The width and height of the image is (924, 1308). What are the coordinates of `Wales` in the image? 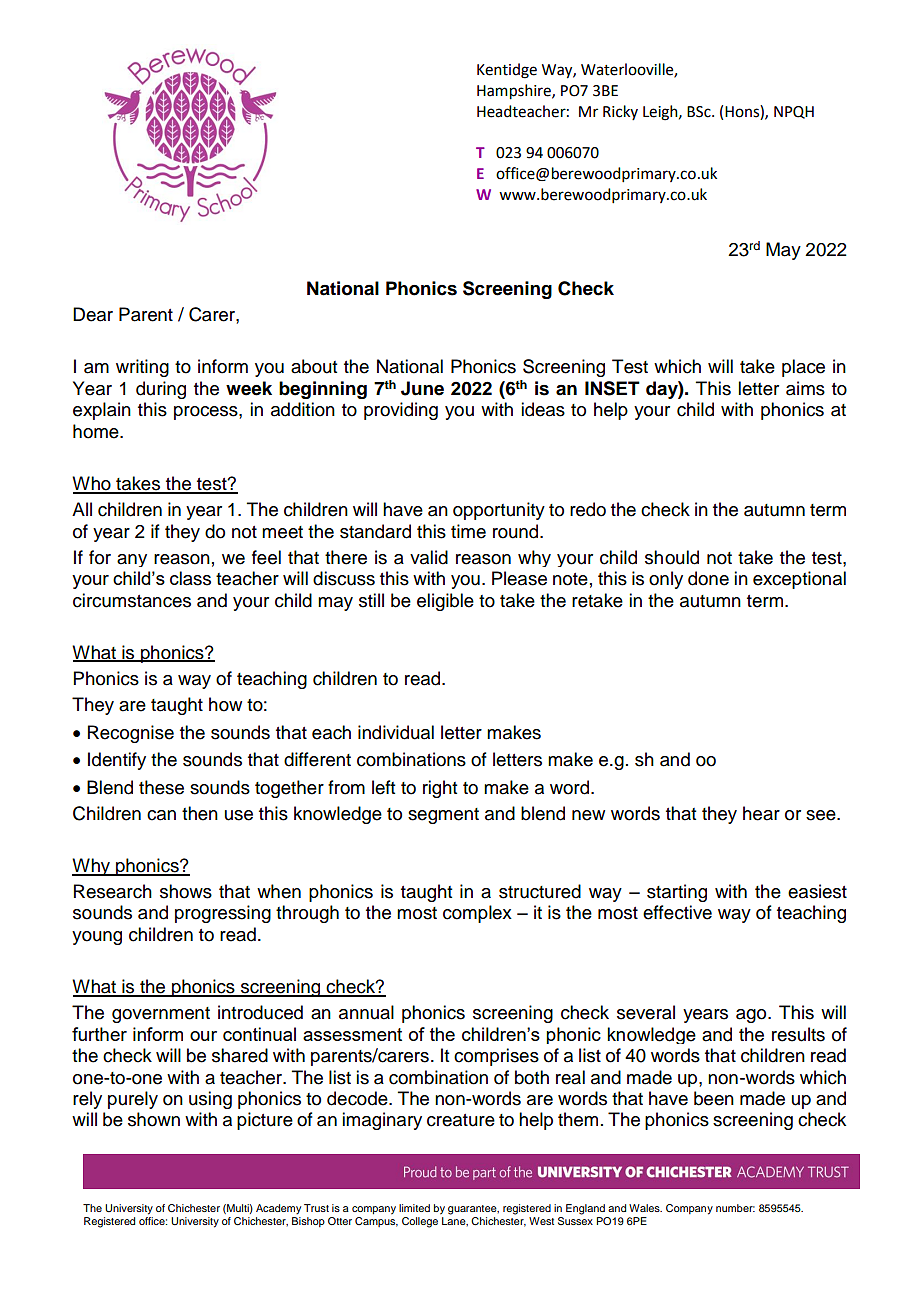 It's located at (645, 1208).
